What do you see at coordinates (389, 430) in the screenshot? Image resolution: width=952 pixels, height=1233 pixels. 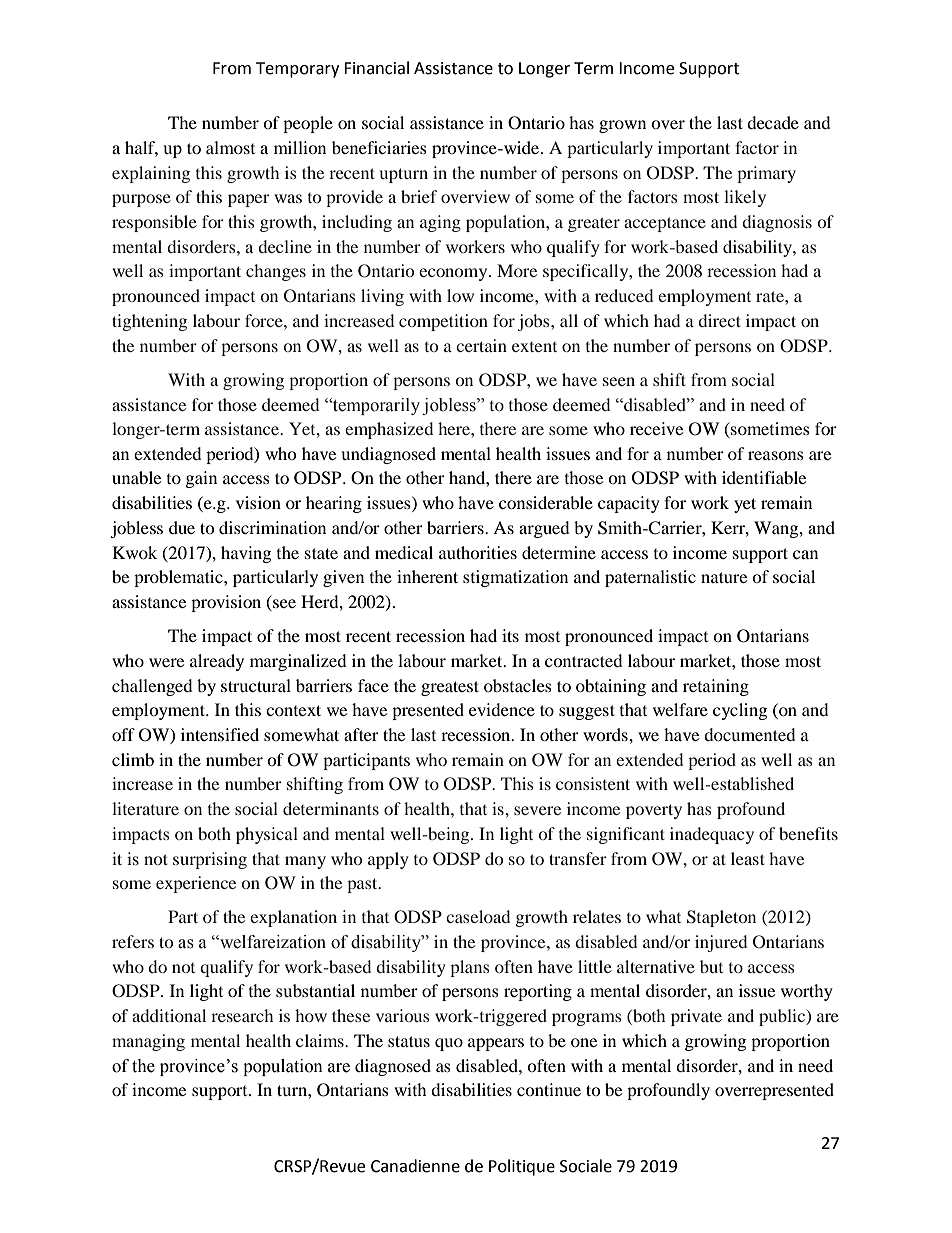 I see `emphasized` at bounding box center [389, 430].
